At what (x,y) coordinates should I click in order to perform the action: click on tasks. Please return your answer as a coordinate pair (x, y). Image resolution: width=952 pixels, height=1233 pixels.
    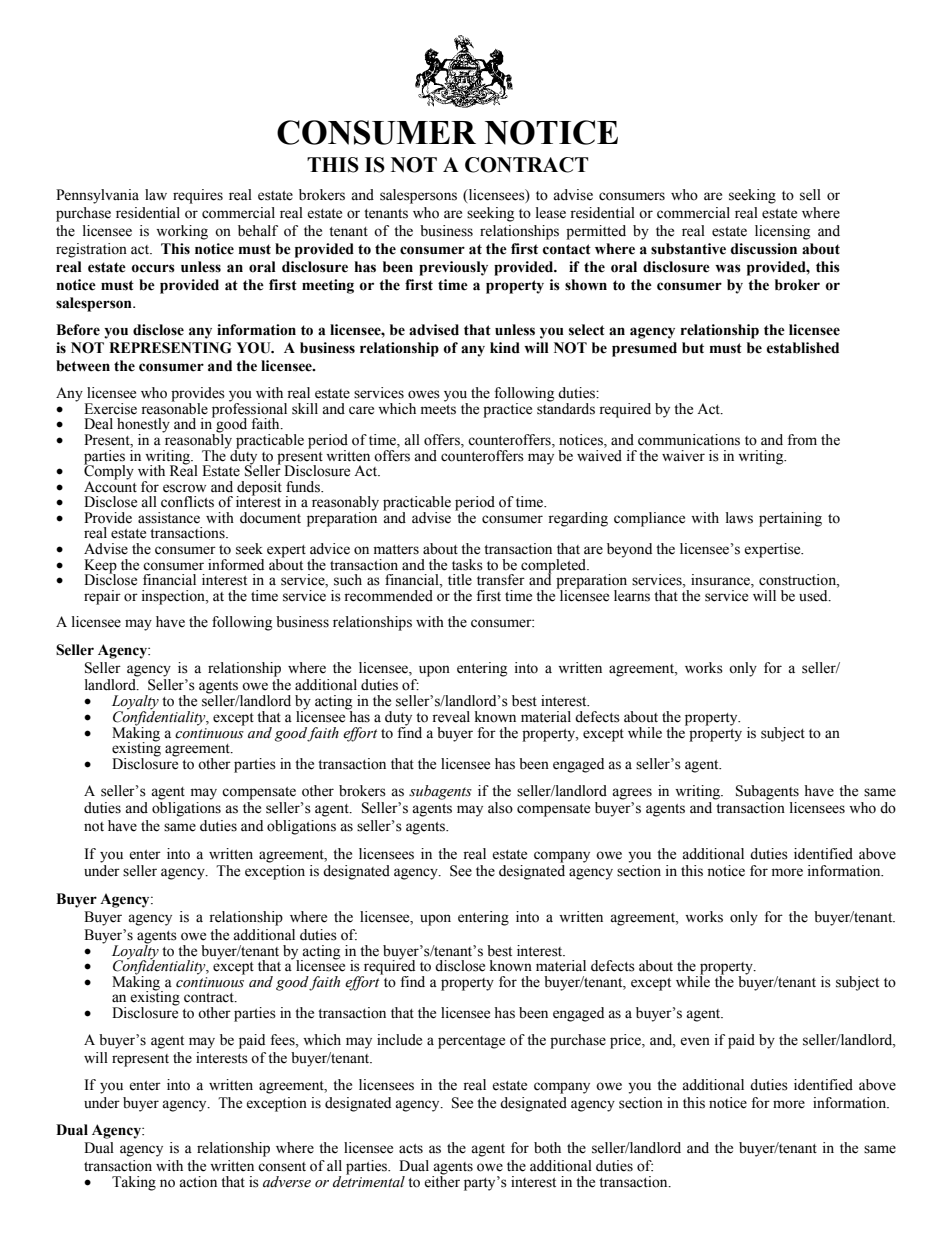
    Looking at the image, I should click on (467, 565).
